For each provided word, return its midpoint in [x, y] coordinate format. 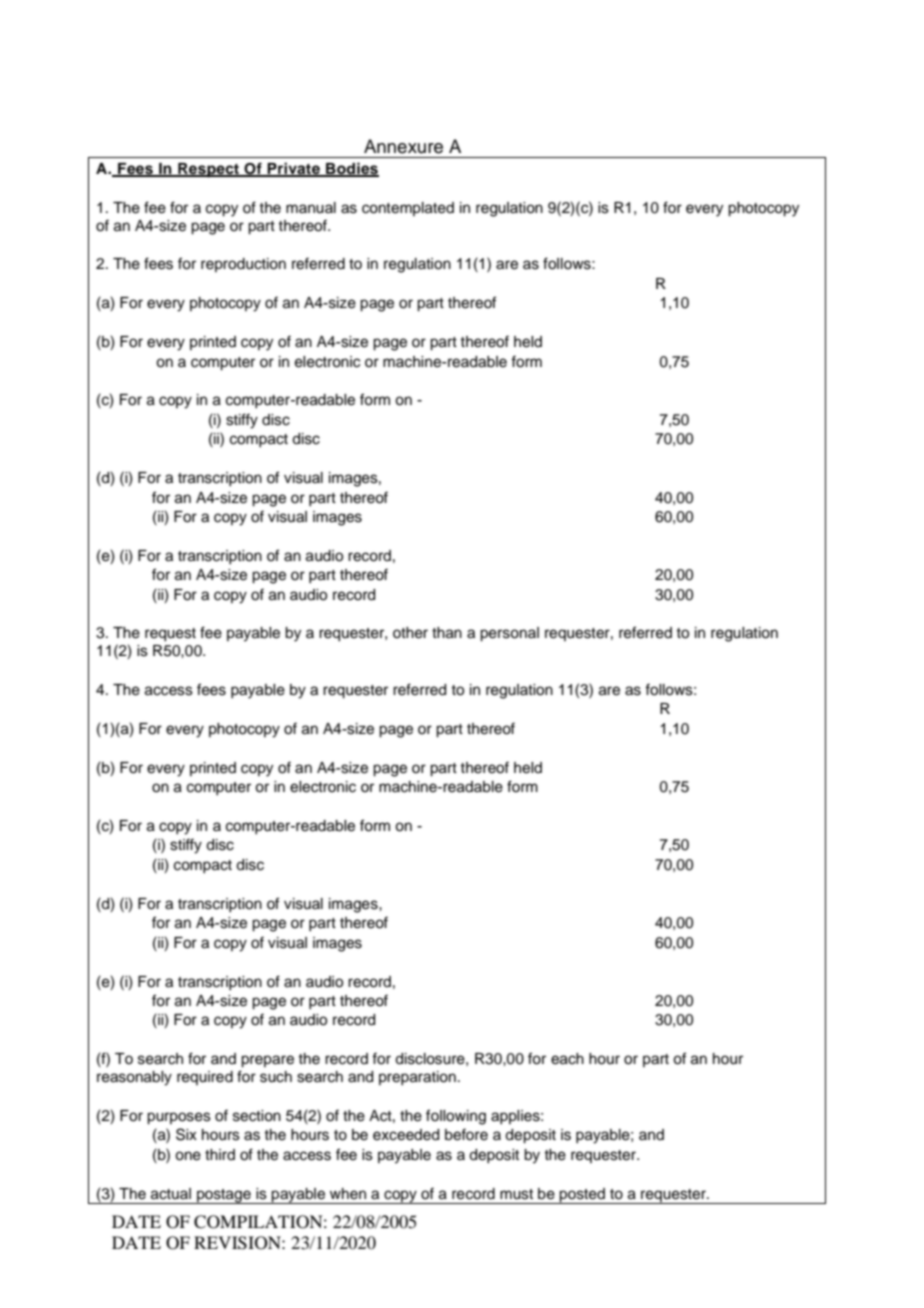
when [348, 1194]
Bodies [351, 169]
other [410, 633]
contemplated [408, 209]
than [447, 633]
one [188, 1156]
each [567, 1059]
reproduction [243, 265]
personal [509, 634]
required [205, 1078]
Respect [209, 170]
